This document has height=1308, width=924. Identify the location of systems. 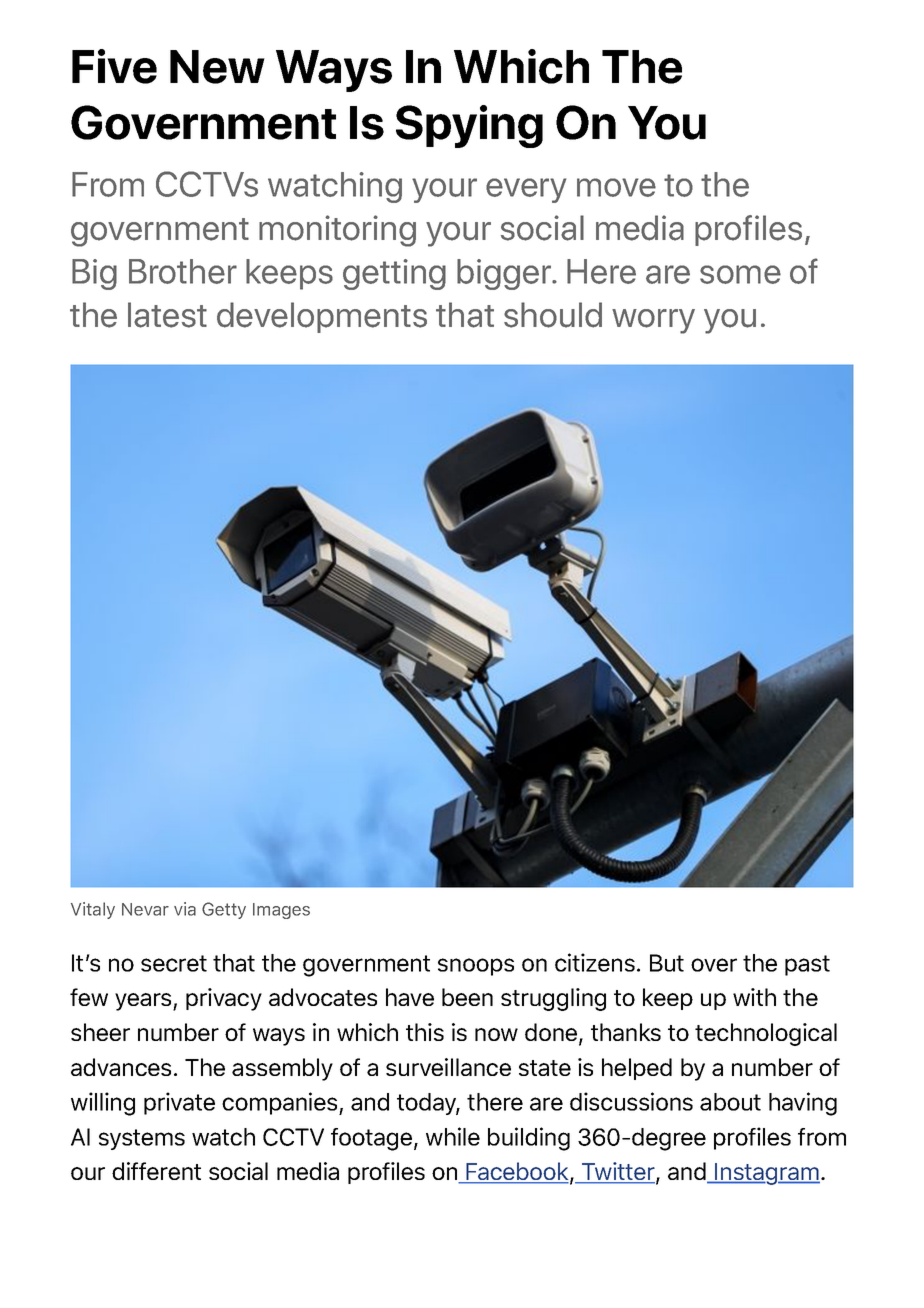
(142, 1139).
